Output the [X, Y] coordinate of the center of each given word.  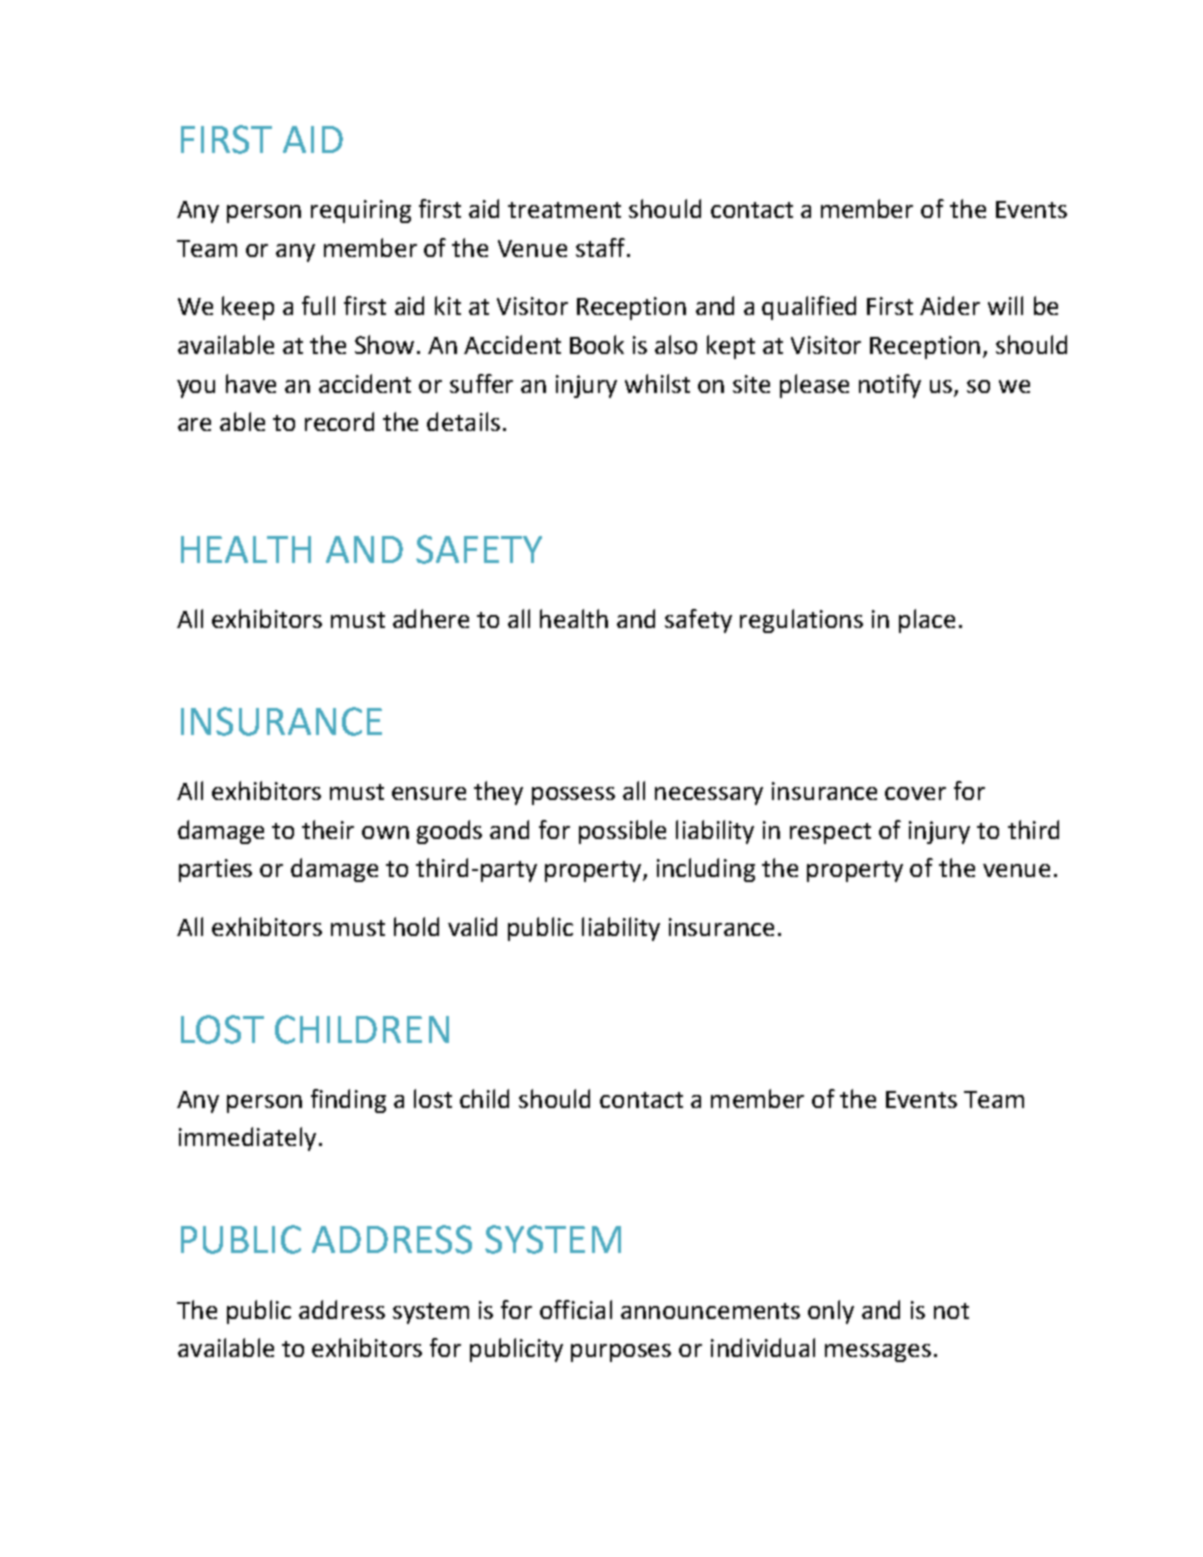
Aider [950, 305]
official [576, 1309]
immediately [247, 1139]
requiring [361, 211]
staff [602, 247]
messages [878, 1353]
